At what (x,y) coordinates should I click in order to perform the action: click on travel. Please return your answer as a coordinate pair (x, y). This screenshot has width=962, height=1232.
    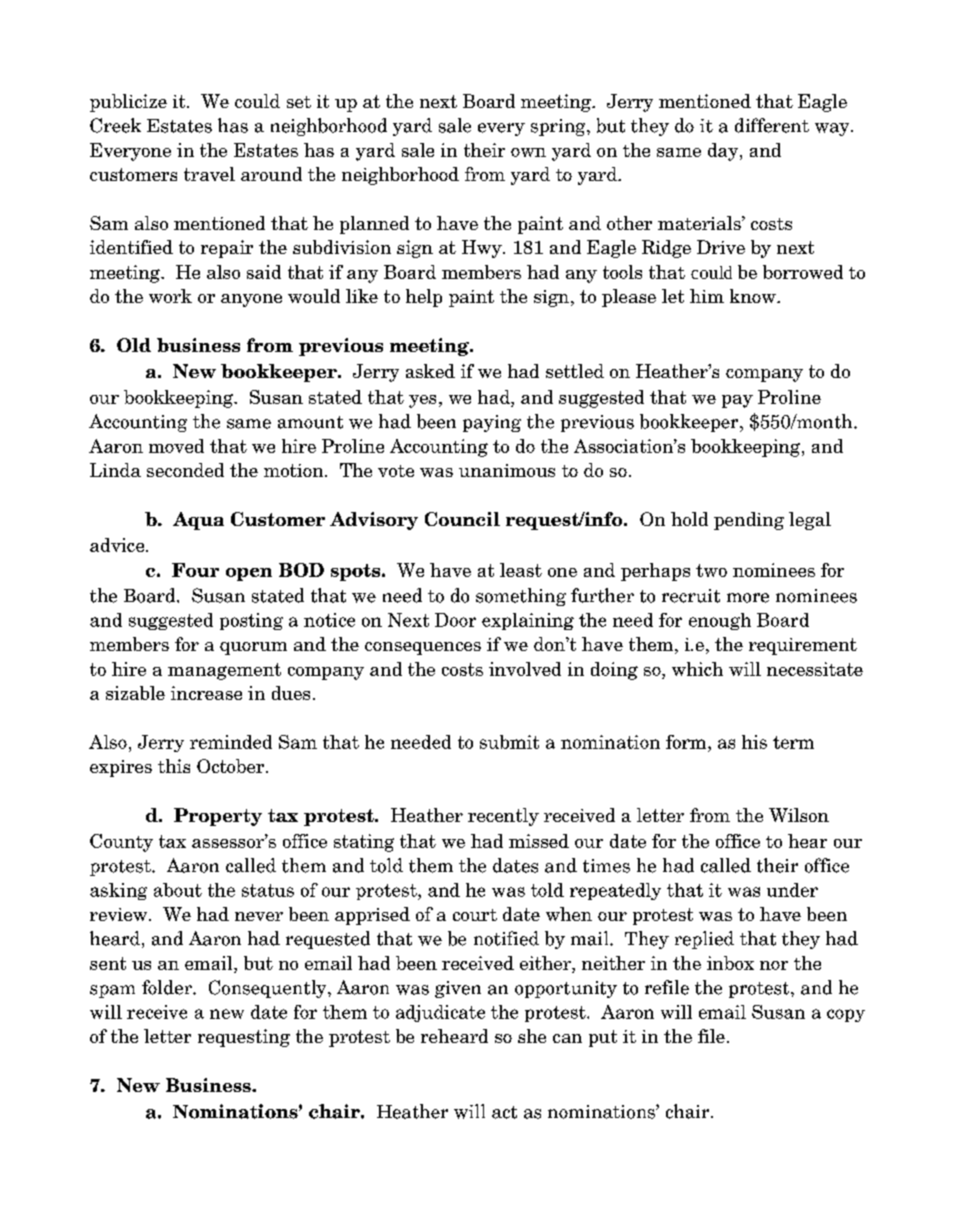
    Looking at the image, I should click on (209, 174).
